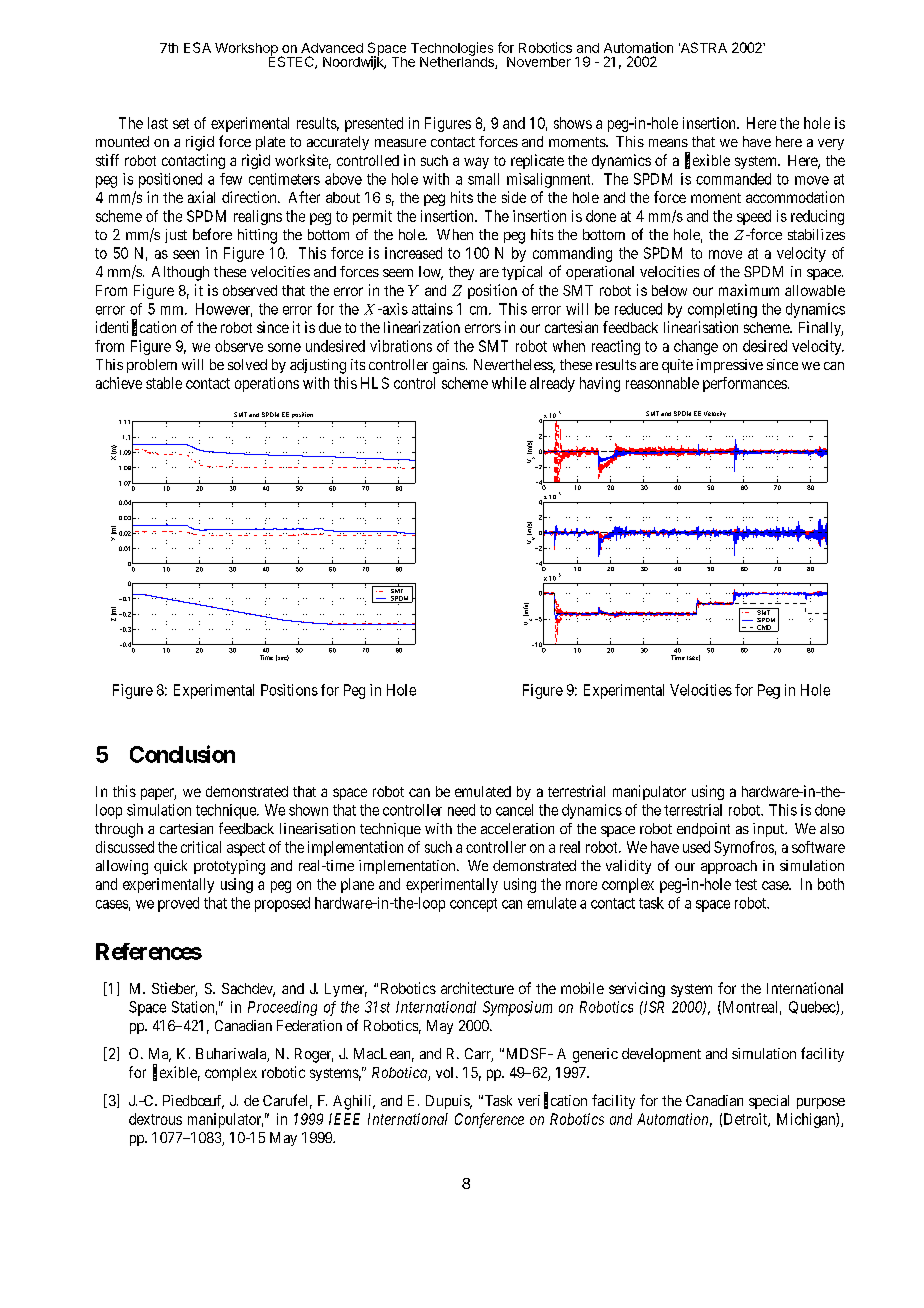 The image size is (924, 1308). I want to click on CMD, so click(764, 628).
